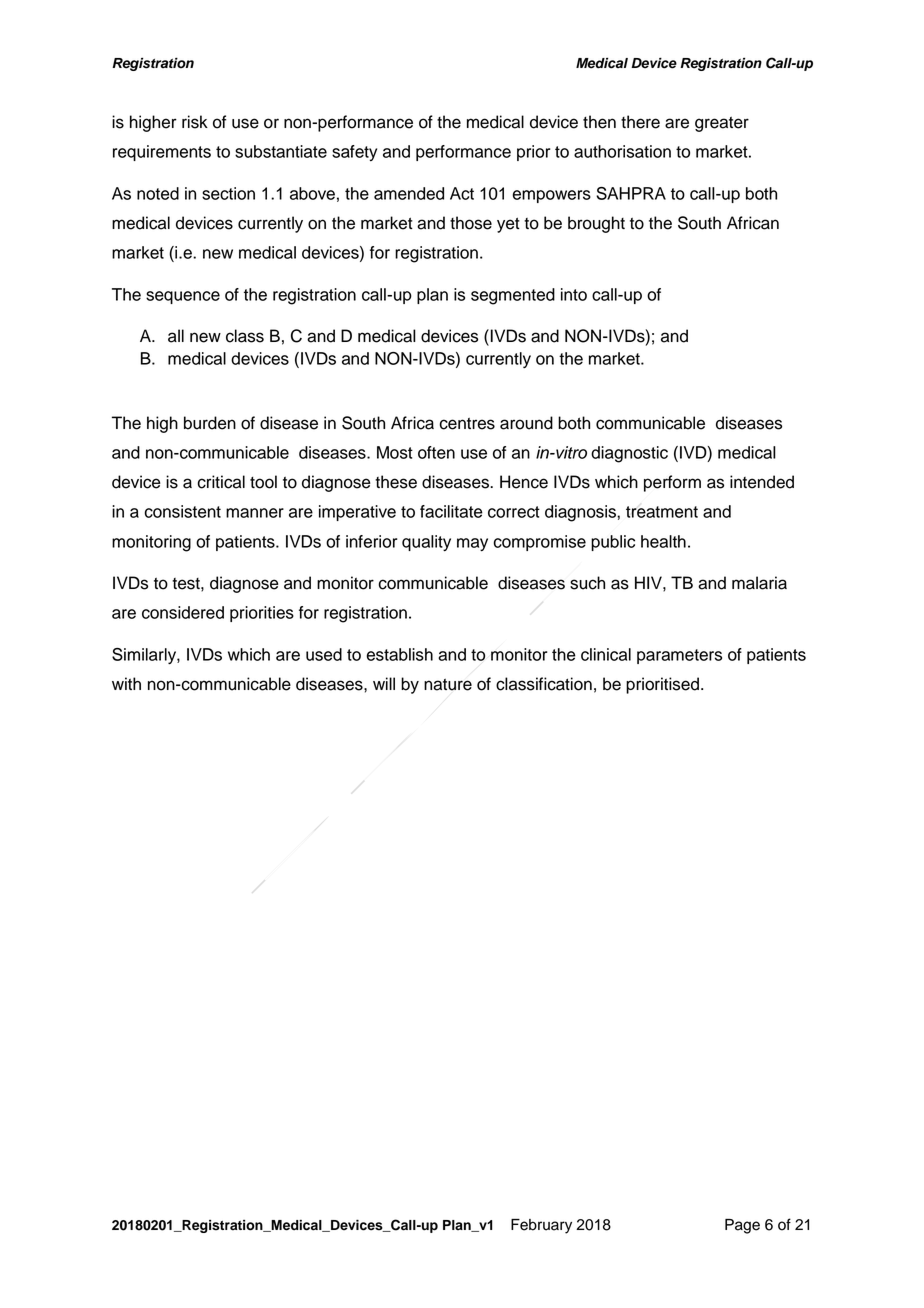 This screenshot has height=1308, width=924. What do you see at coordinates (210, 423) in the screenshot?
I see `burden` at bounding box center [210, 423].
